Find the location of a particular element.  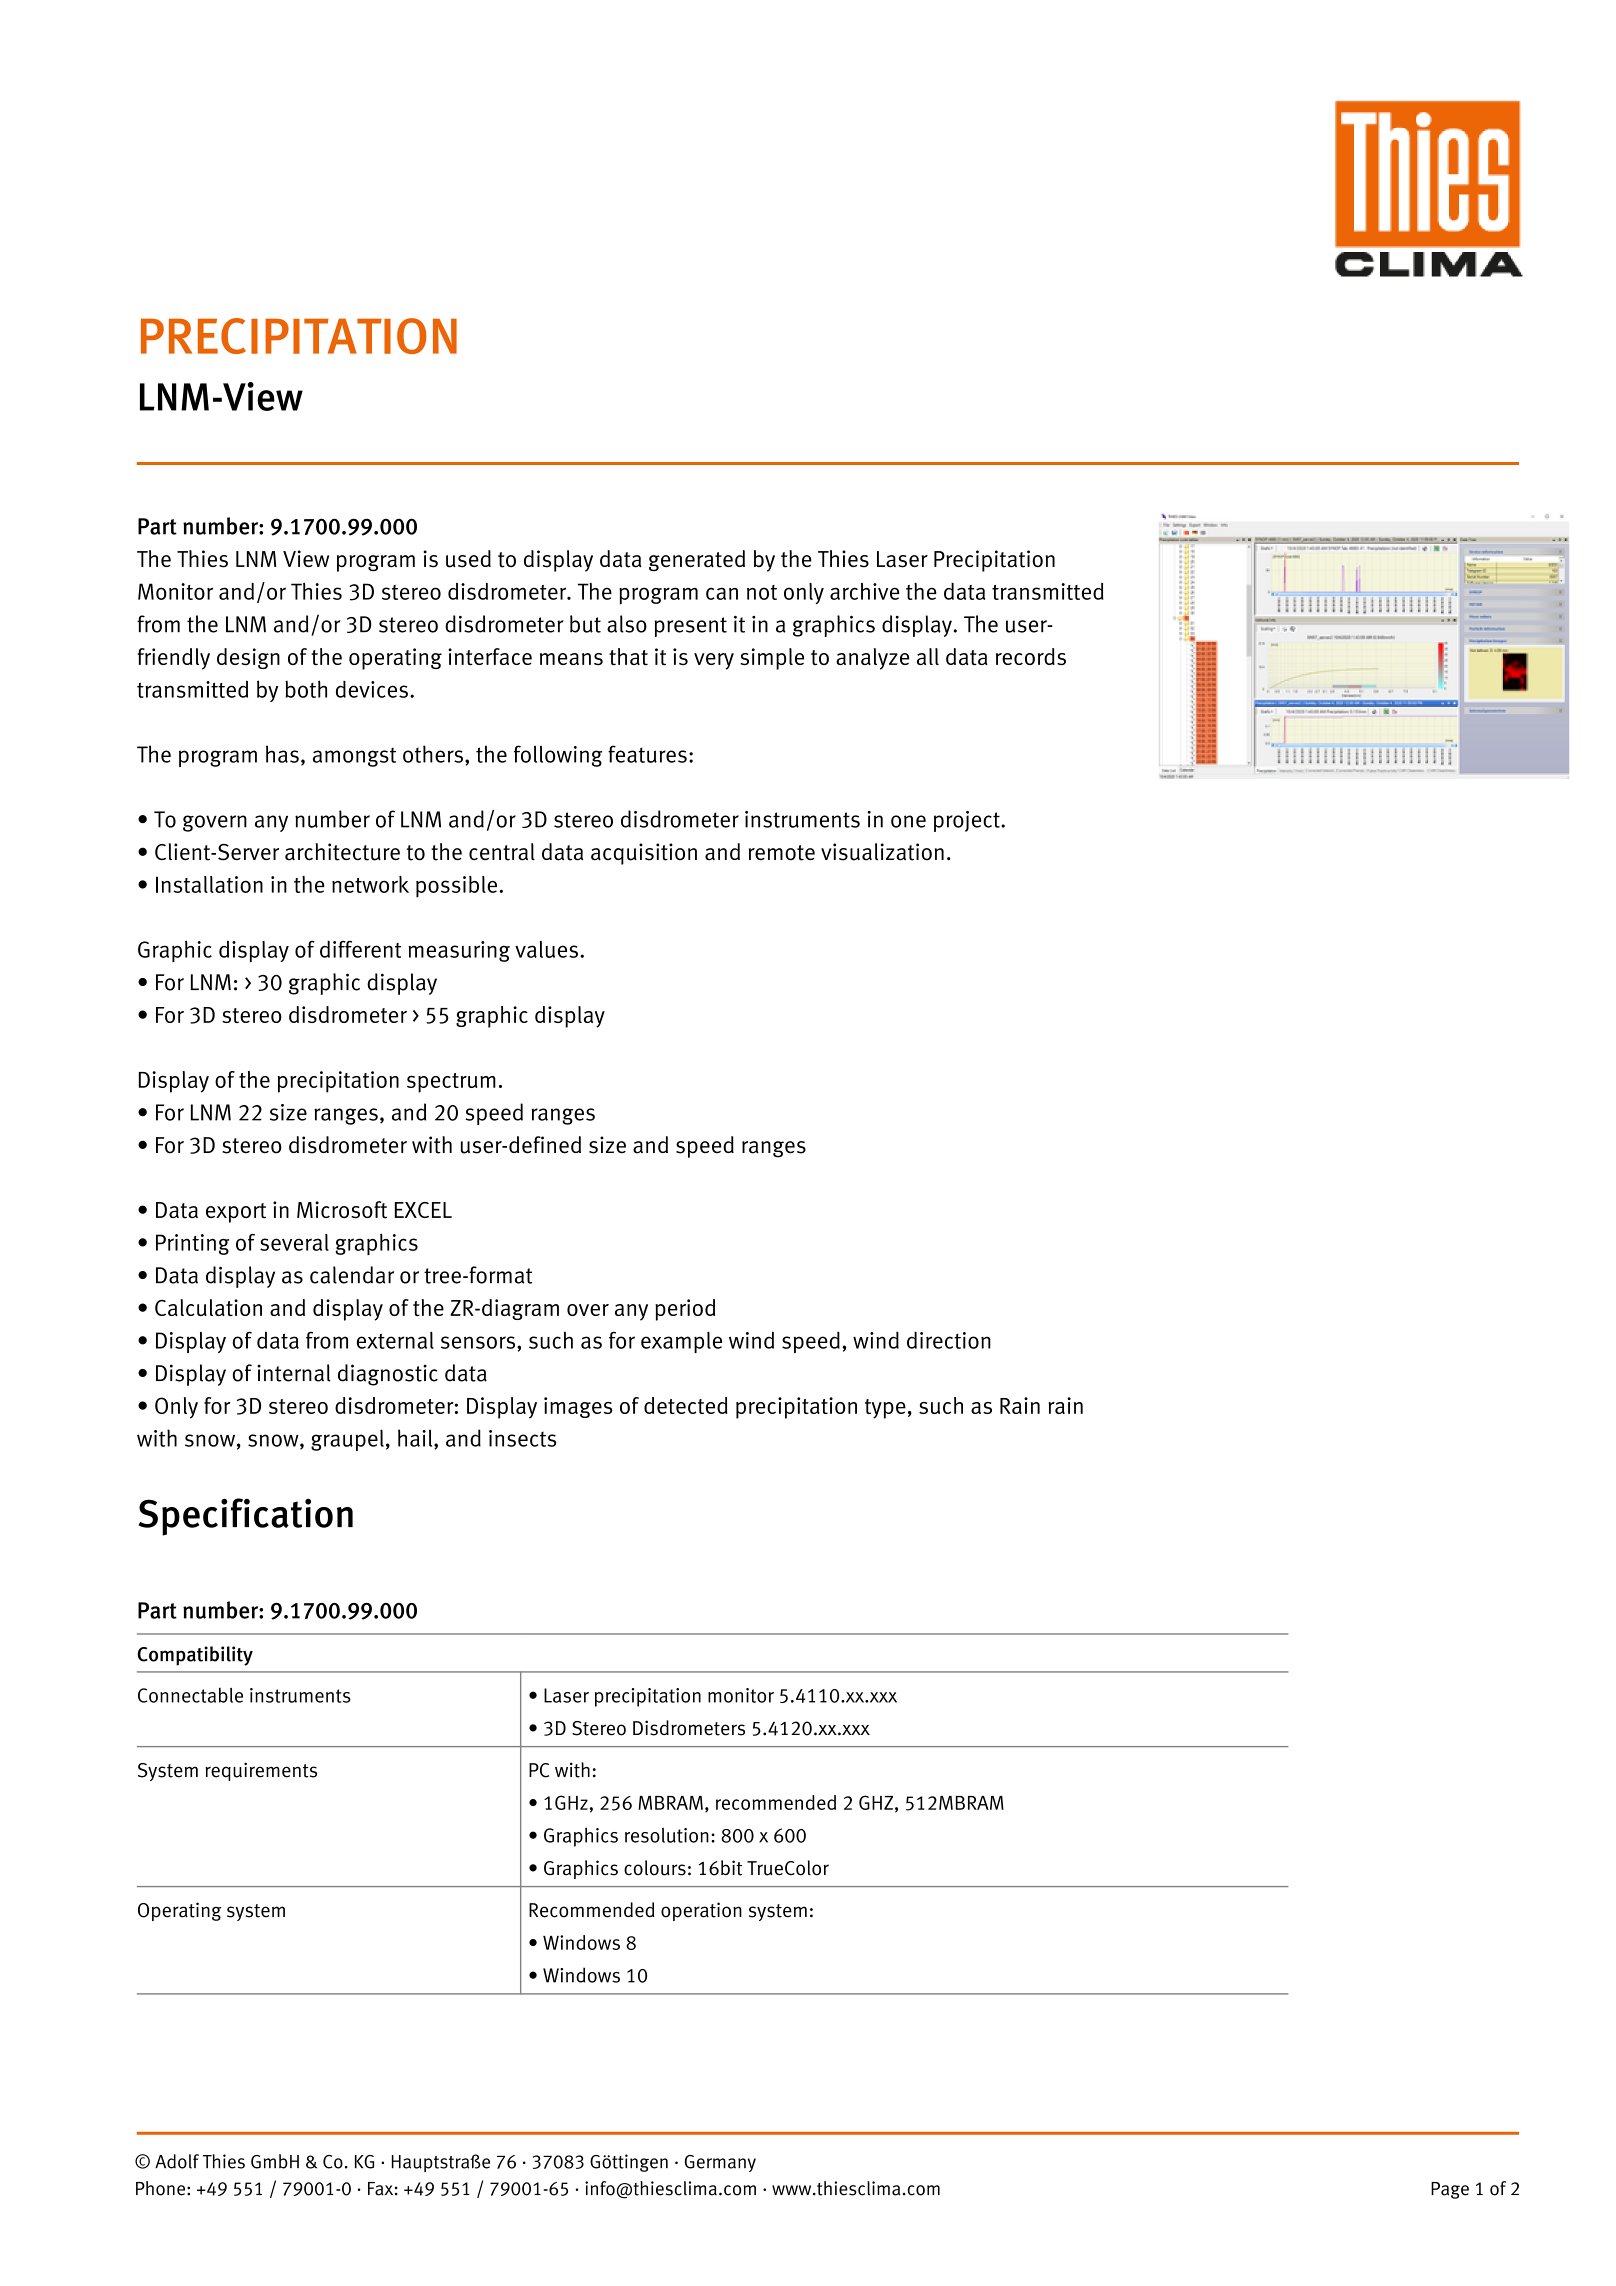

Germany is located at coordinates (720, 2163).
